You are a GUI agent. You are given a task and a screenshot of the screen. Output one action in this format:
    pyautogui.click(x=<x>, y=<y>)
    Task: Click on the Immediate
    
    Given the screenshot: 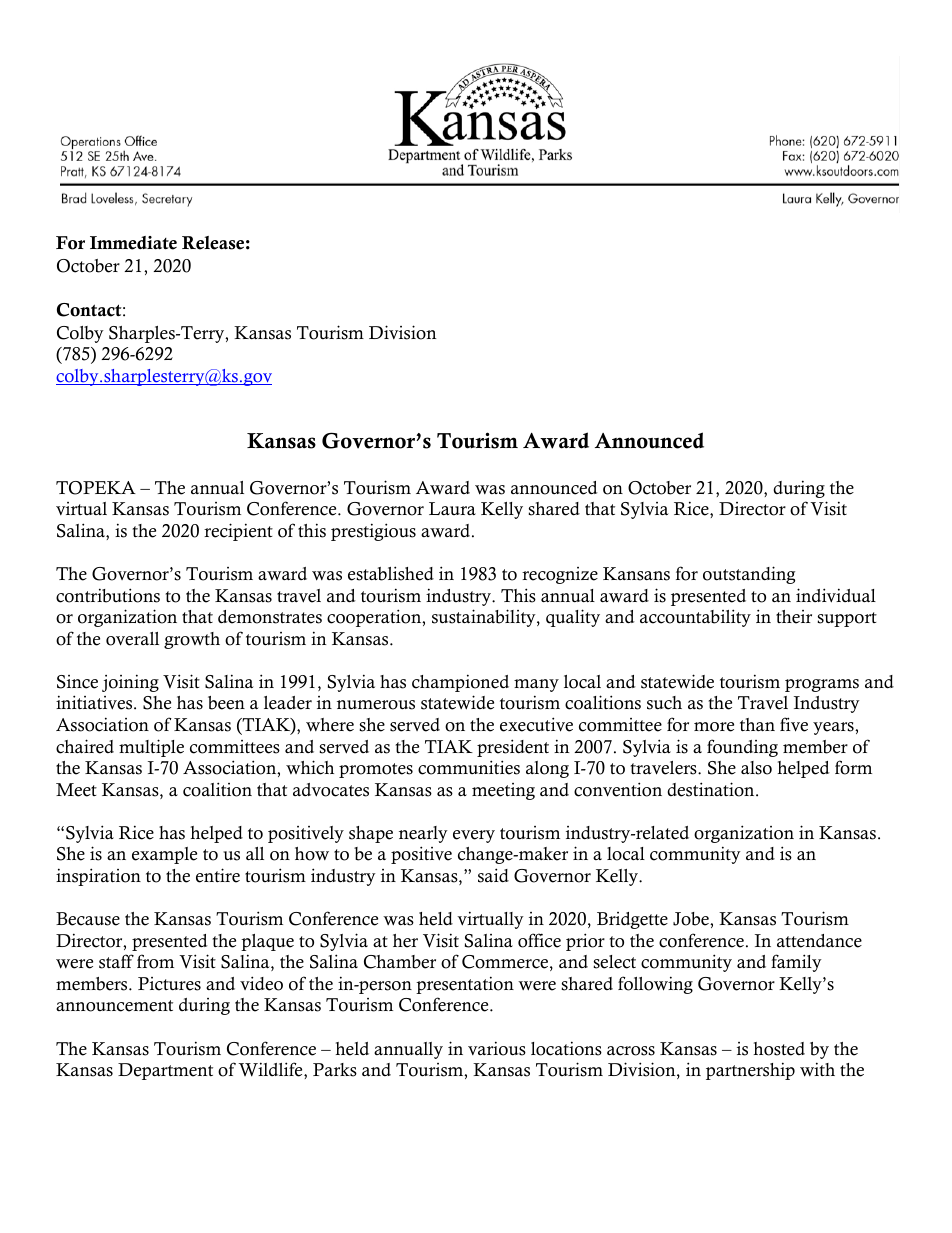 What is the action you would take?
    pyautogui.click(x=133, y=243)
